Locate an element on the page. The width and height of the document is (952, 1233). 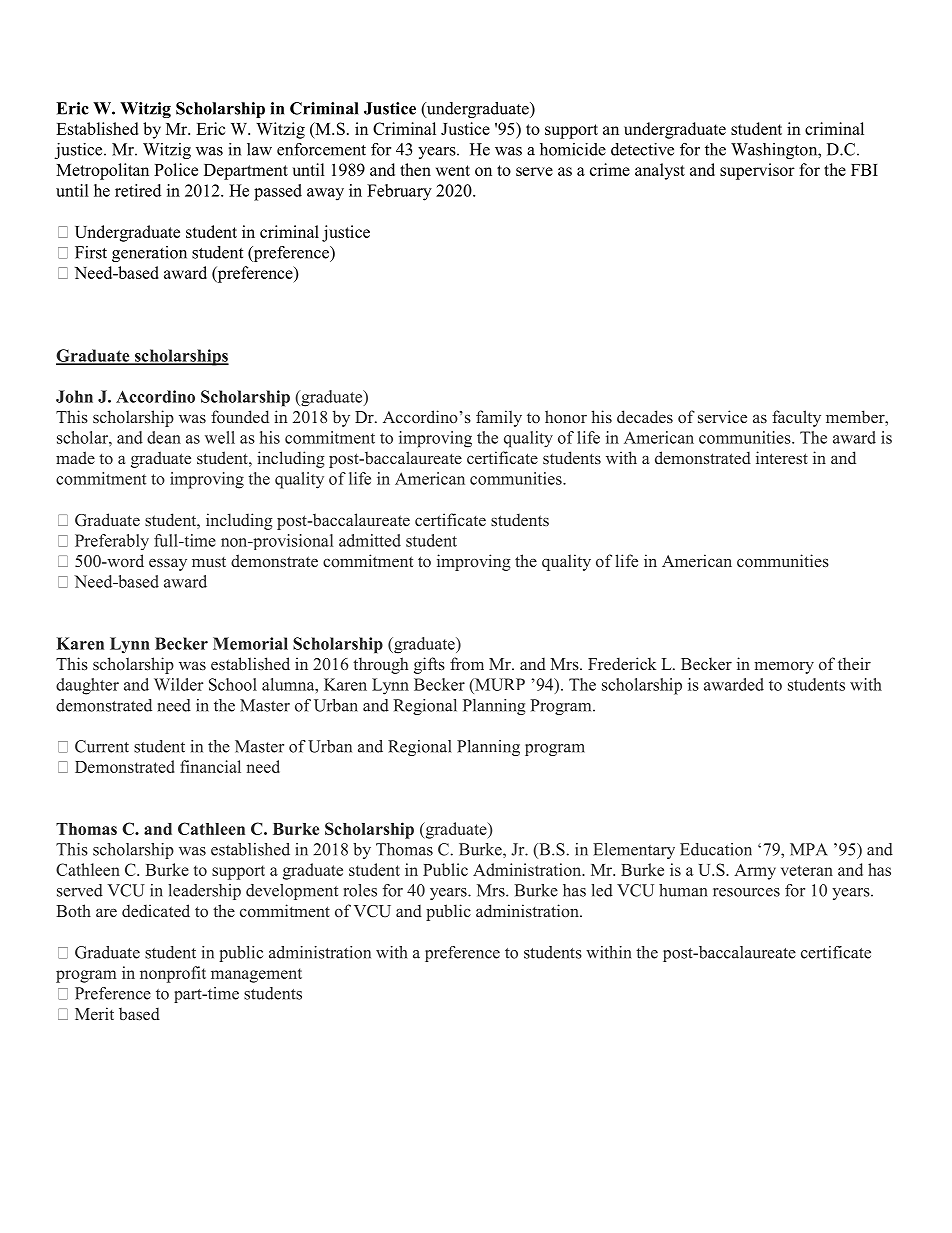
went is located at coordinates (453, 170).
